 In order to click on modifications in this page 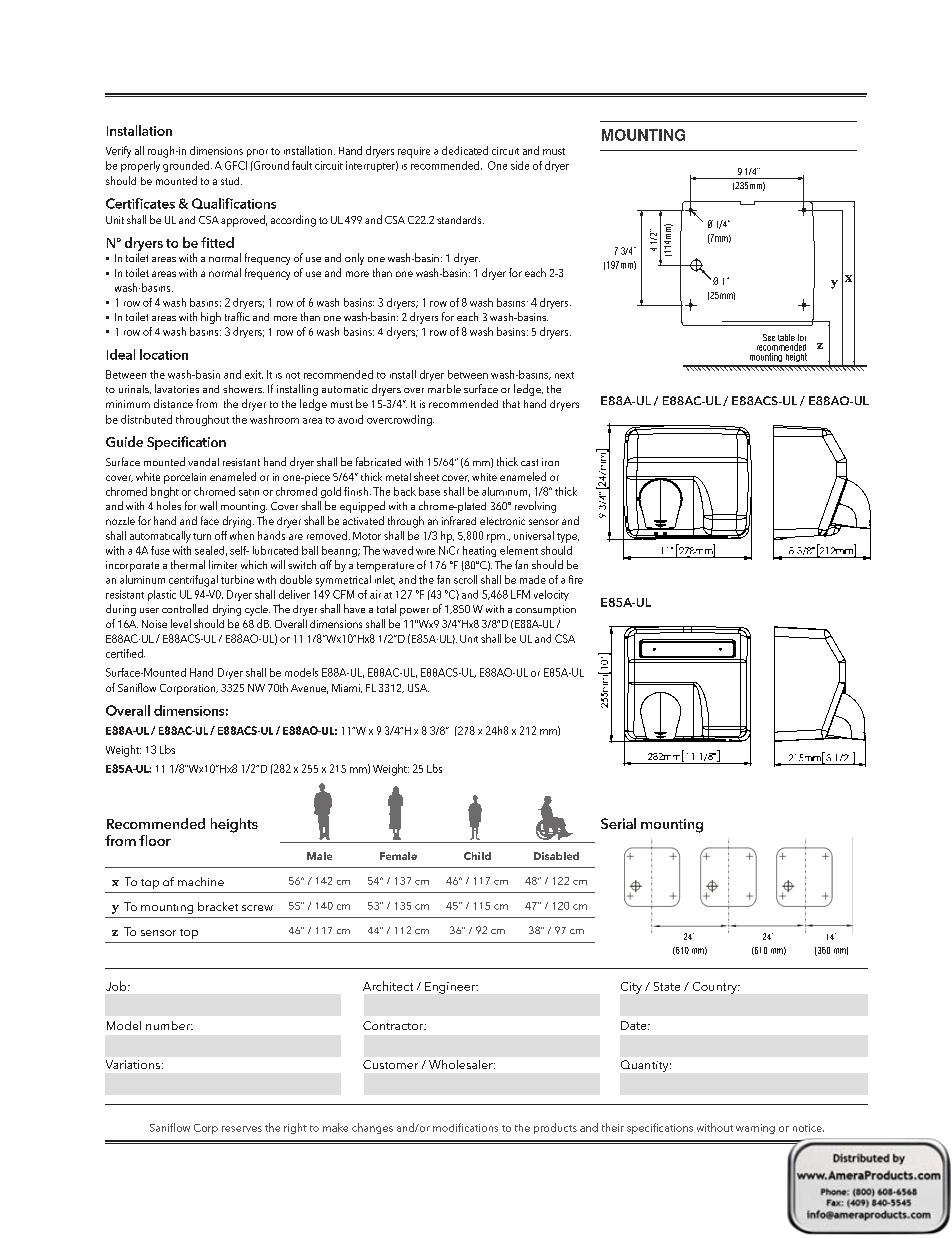, I will do `click(465, 1127)`.
